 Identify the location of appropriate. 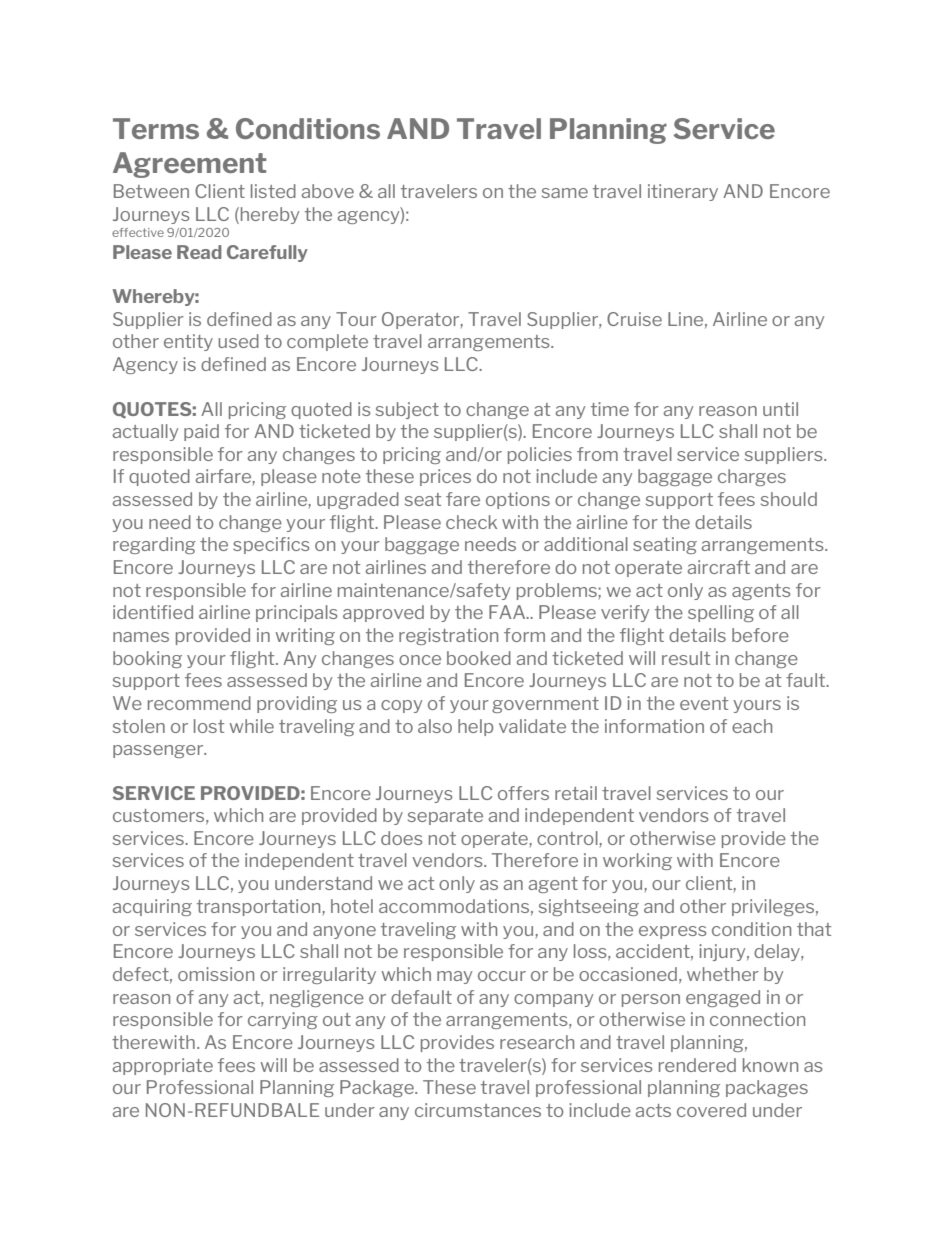
(163, 1066).
